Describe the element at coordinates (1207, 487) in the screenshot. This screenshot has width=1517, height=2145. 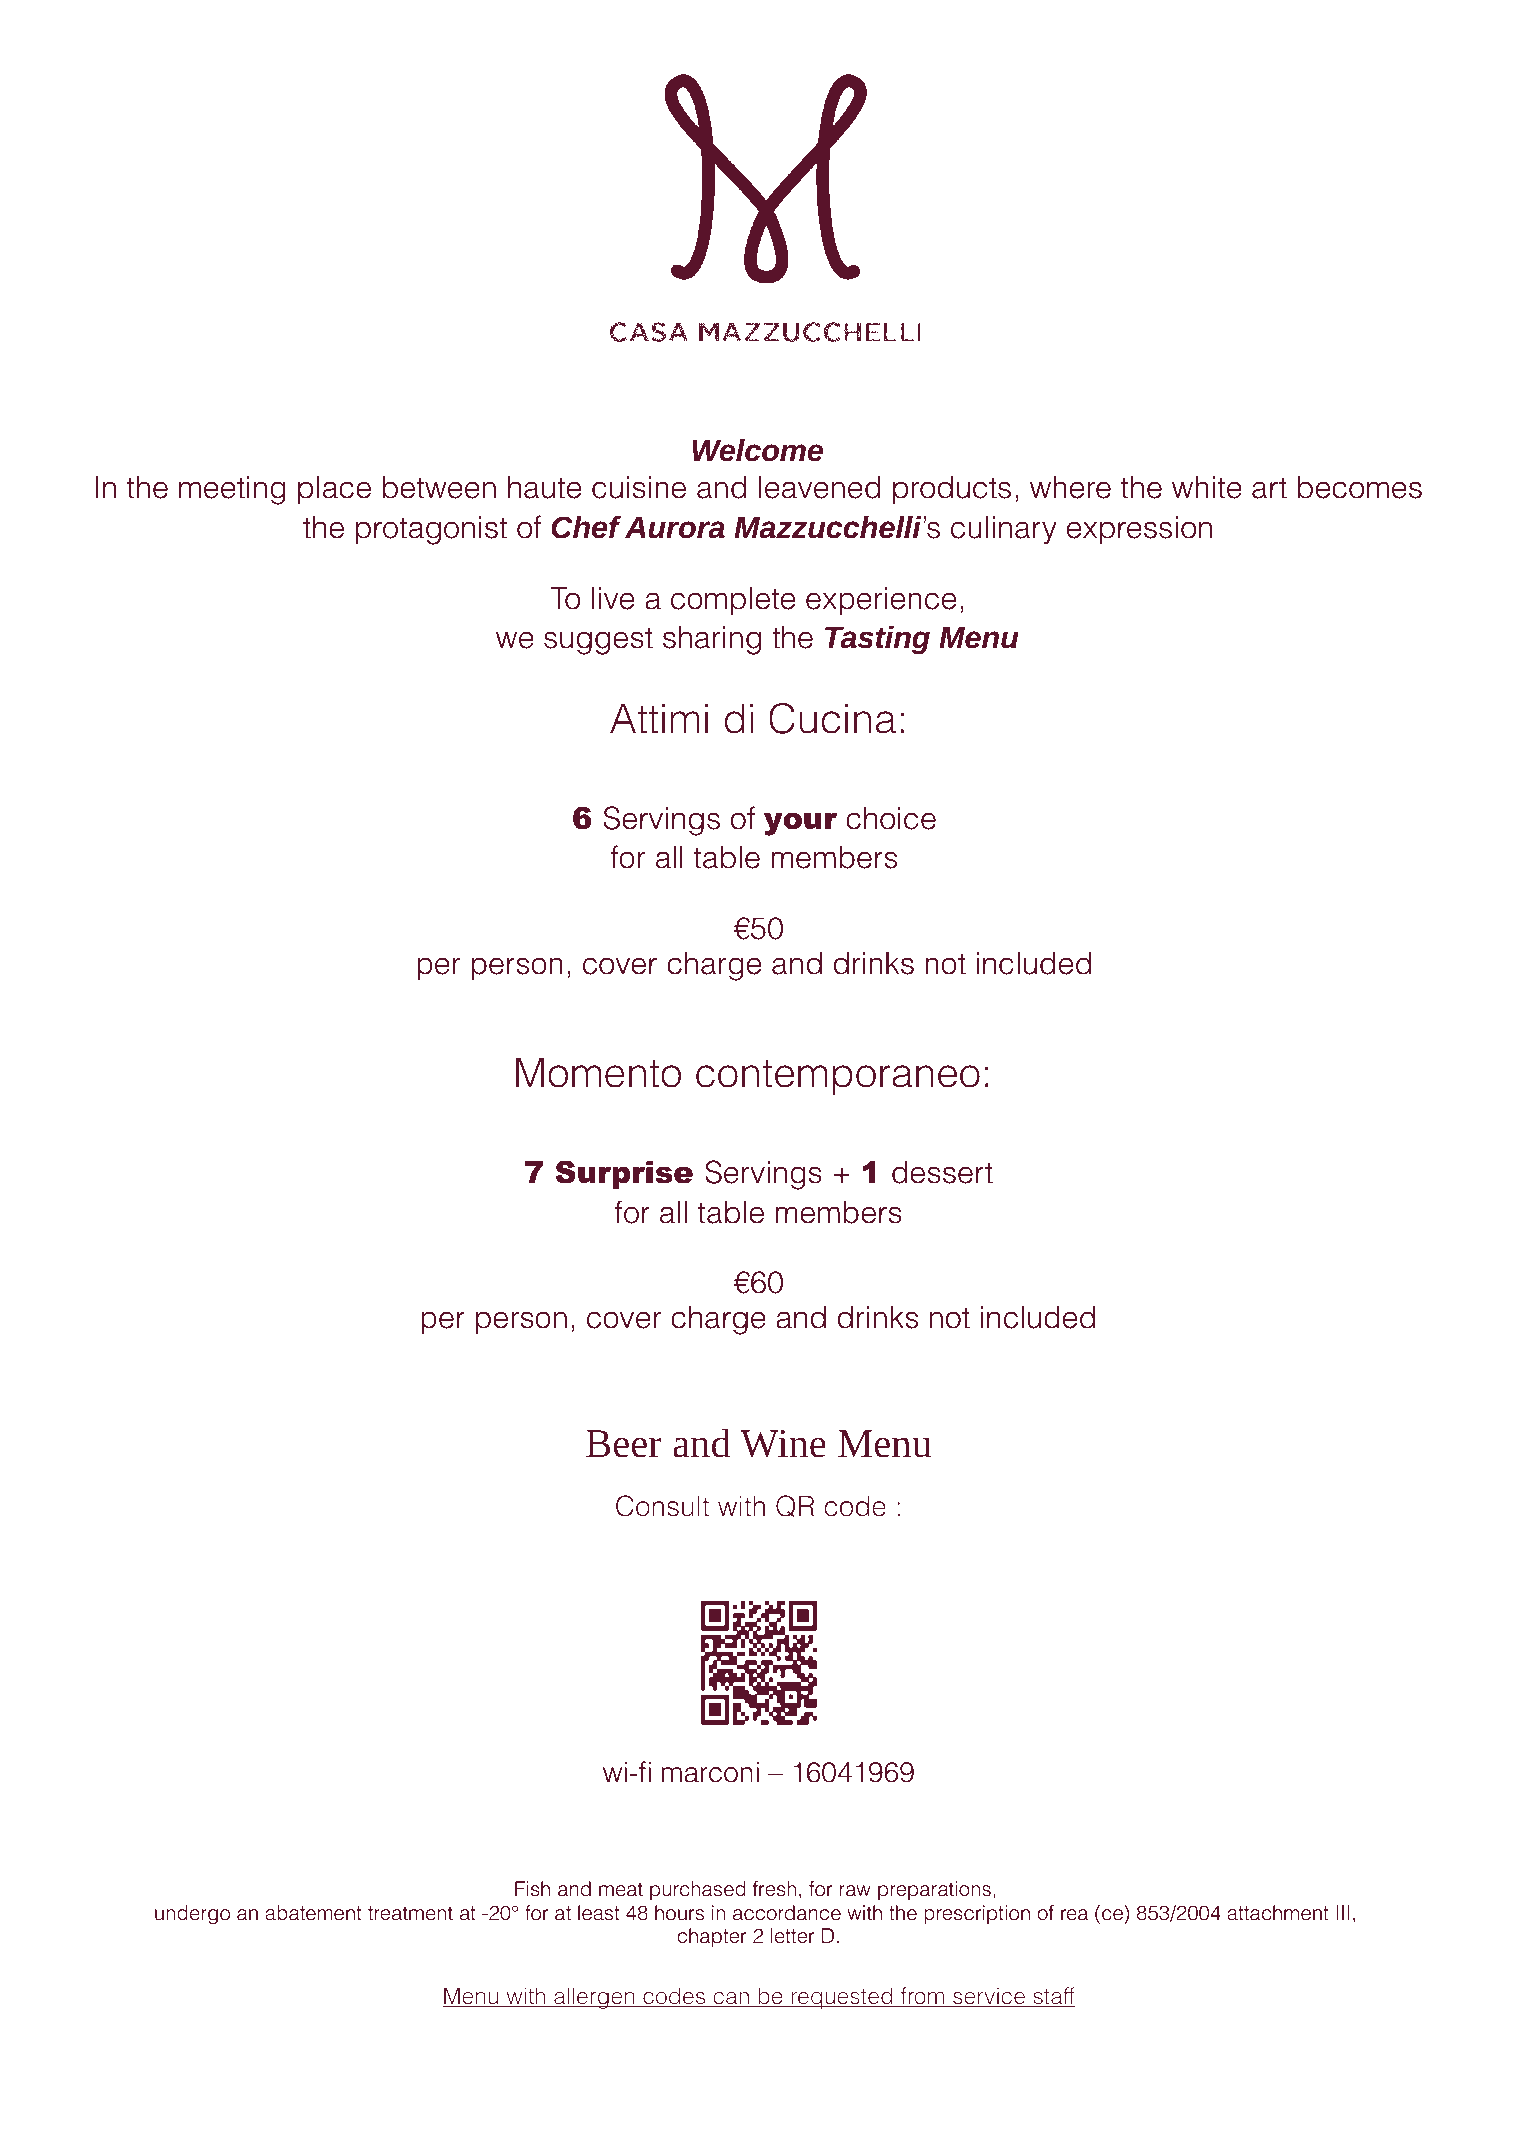
I see `white` at that location.
